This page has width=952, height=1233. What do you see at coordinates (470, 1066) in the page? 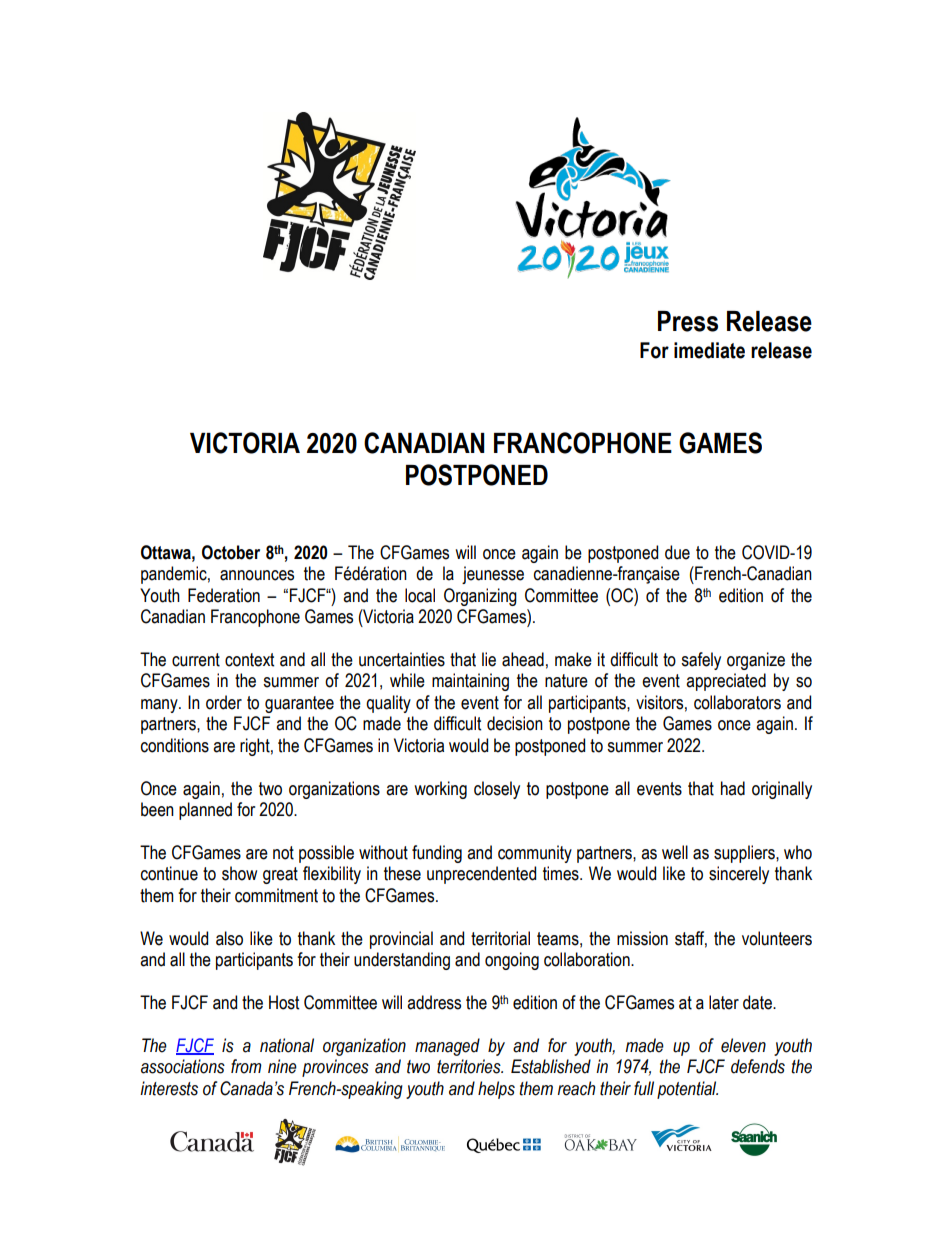
I see `territories` at bounding box center [470, 1066].
